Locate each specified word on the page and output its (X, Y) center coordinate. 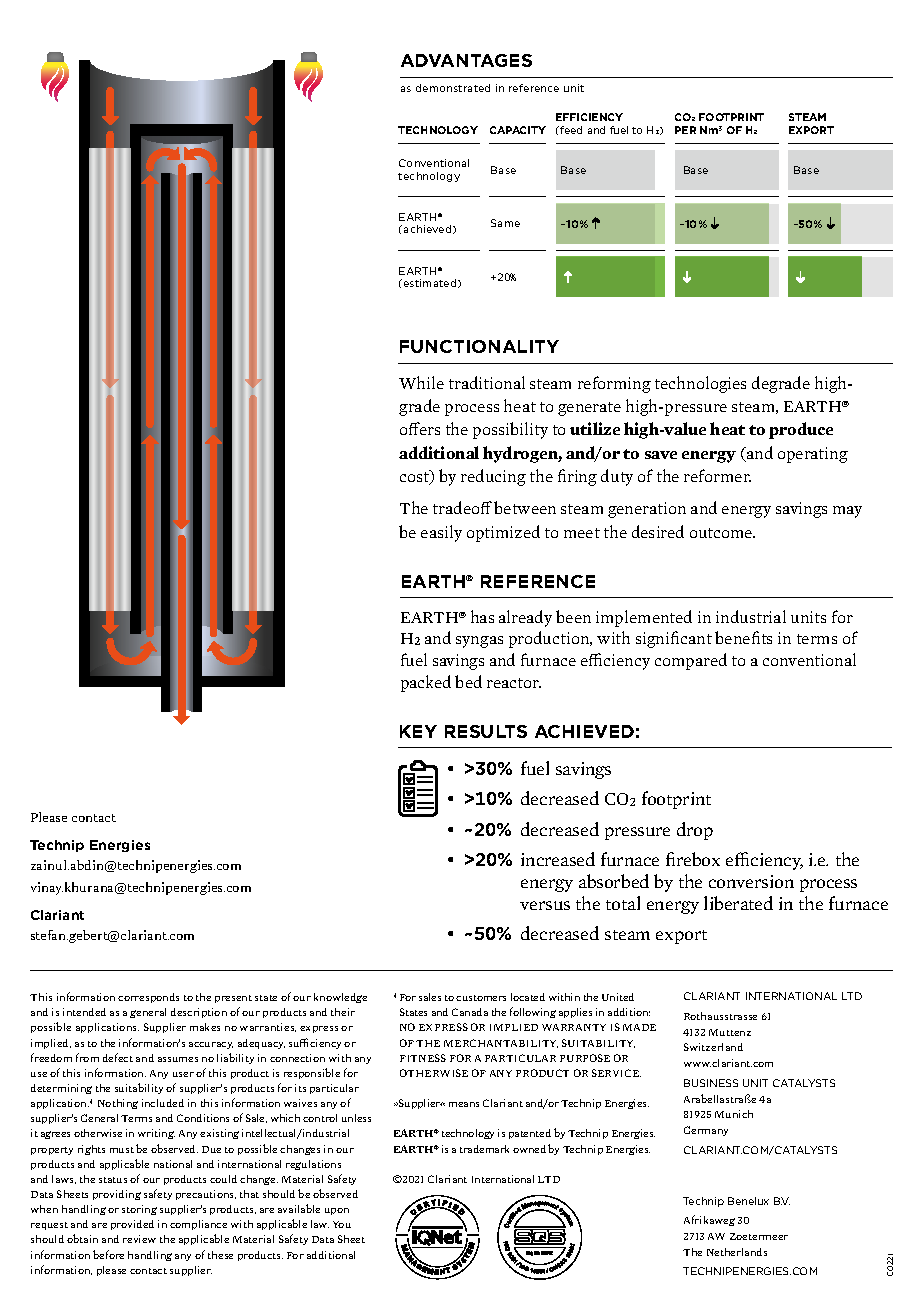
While (421, 382)
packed (426, 683)
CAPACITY (518, 130)
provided (132, 1225)
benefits (743, 637)
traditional (487, 382)
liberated (738, 903)
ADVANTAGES (466, 60)
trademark (484, 1149)
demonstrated (453, 88)
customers (481, 998)
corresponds (148, 998)
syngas (479, 642)
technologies (700, 384)
